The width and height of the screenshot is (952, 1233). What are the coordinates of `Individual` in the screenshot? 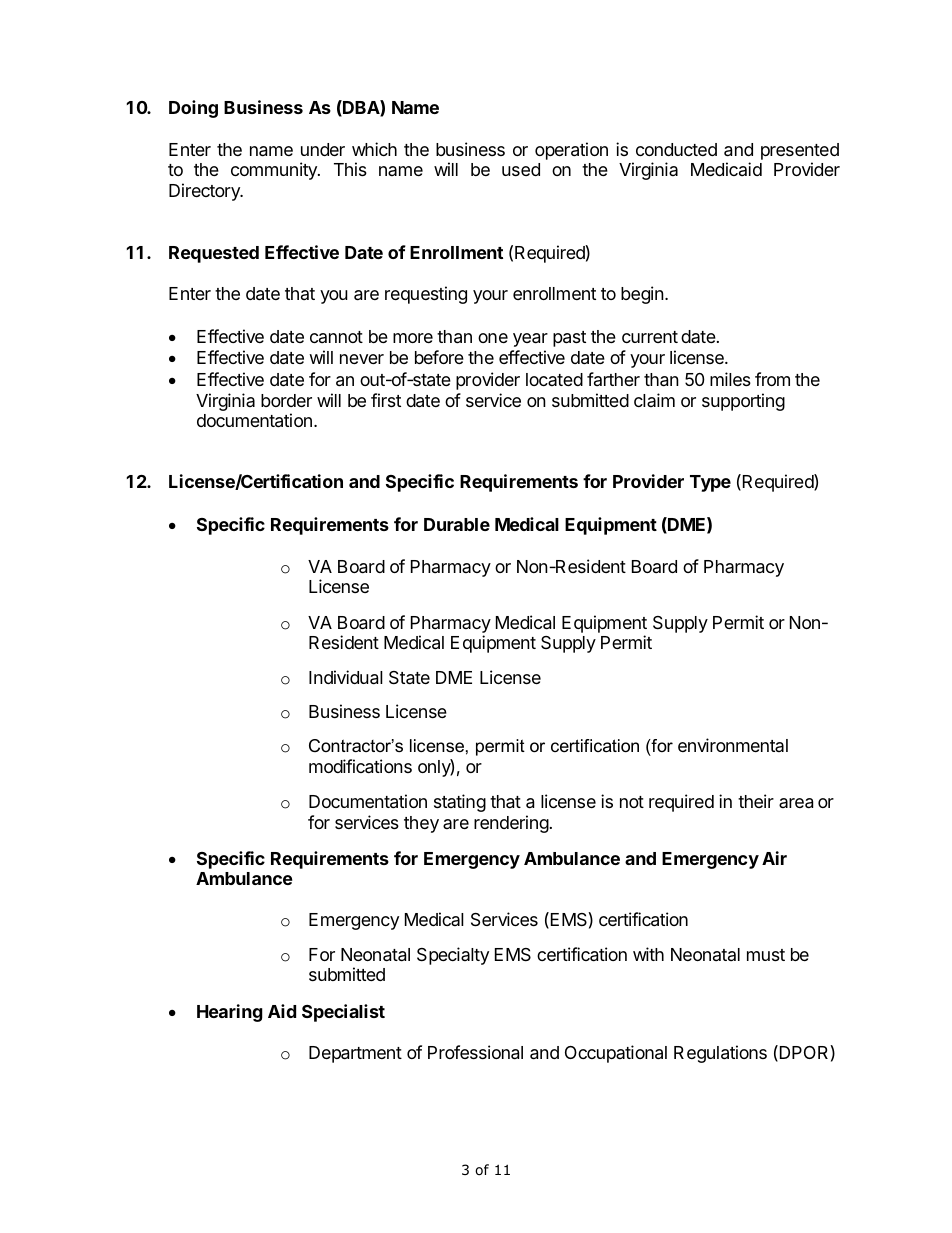 It's located at (346, 677).
